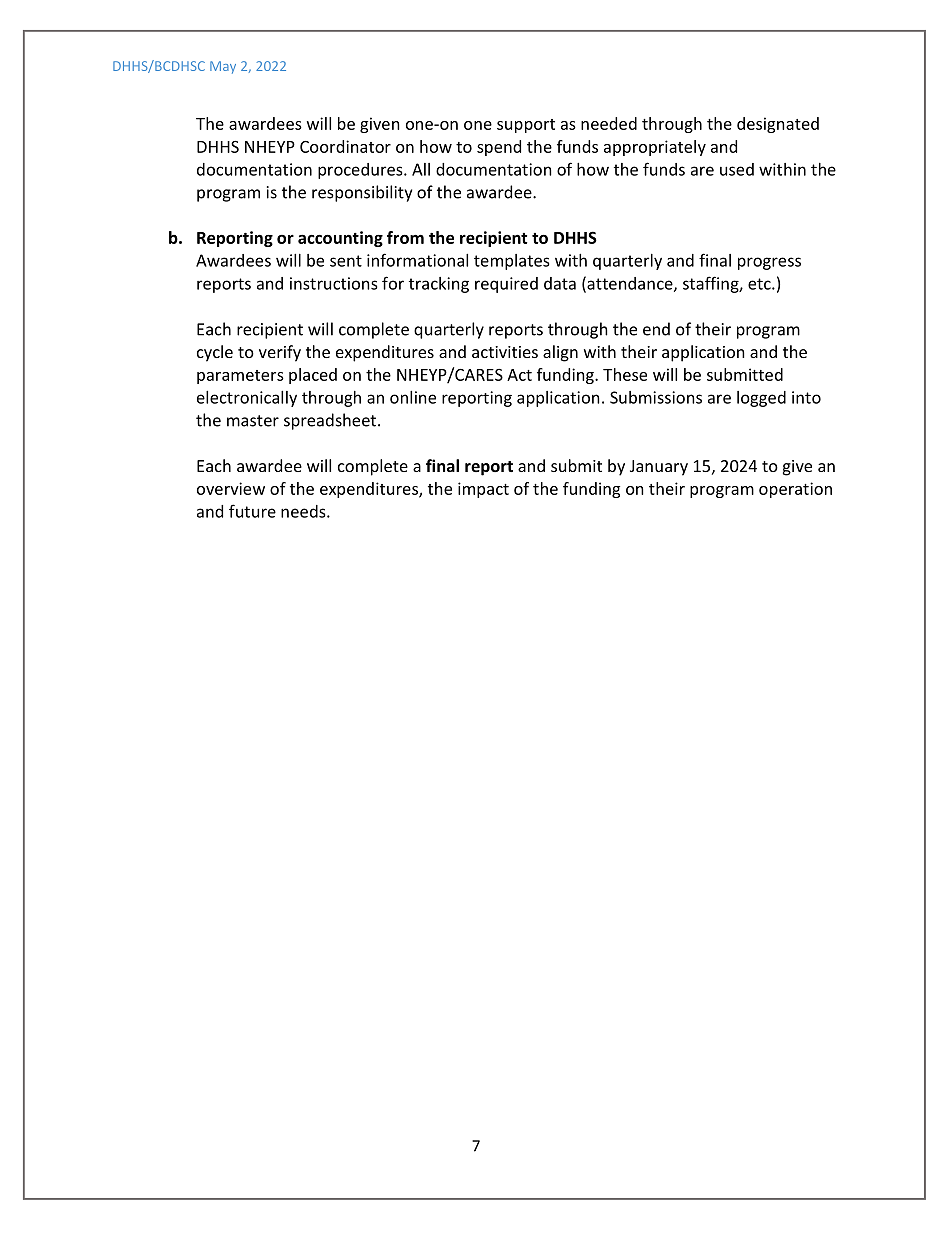 The height and width of the document is (1233, 952). I want to click on May, so click(223, 67).
